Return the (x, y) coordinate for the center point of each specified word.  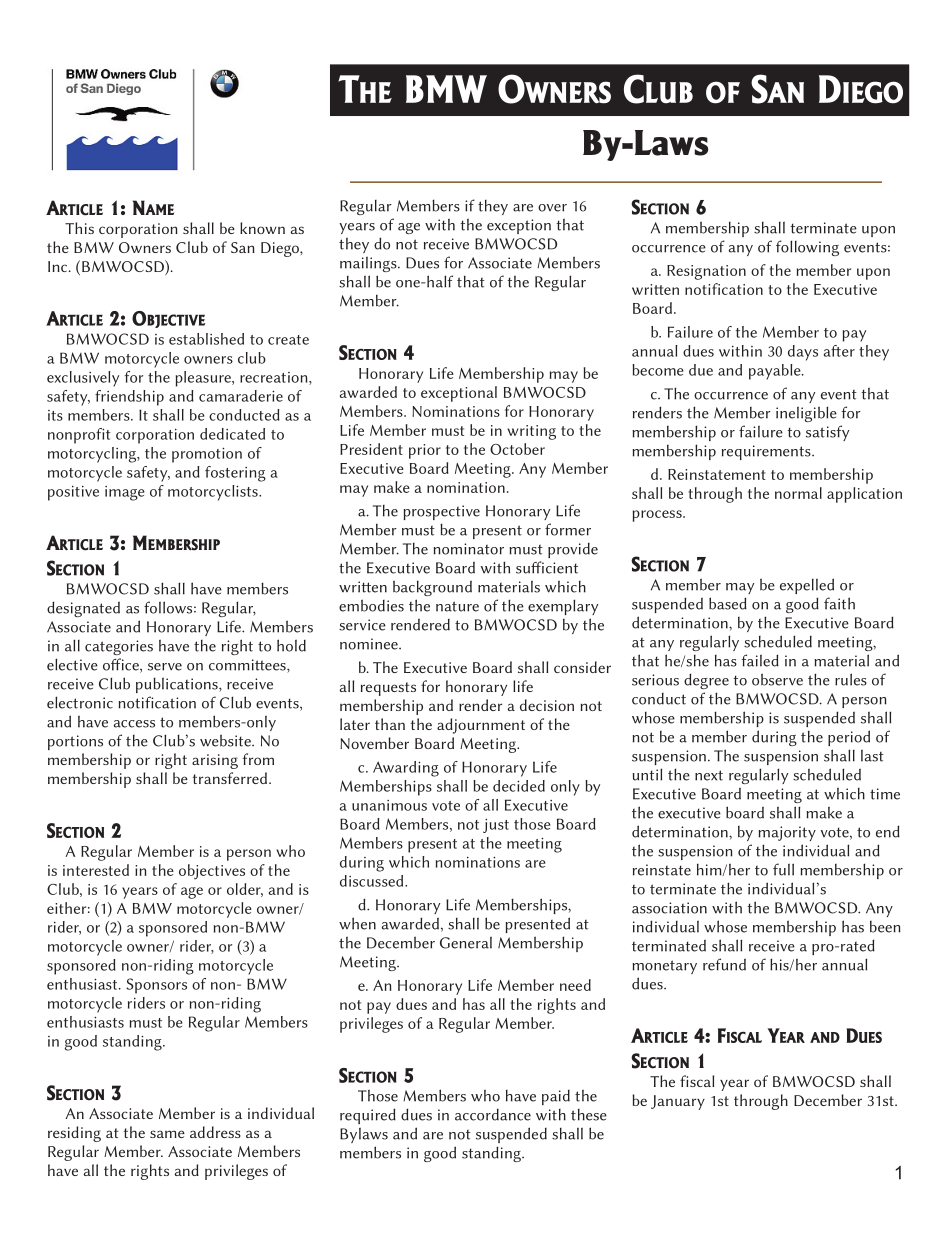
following (807, 248)
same (167, 1134)
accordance (493, 1115)
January (678, 1102)
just (496, 826)
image (125, 493)
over (552, 208)
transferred (230, 778)
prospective (441, 512)
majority (787, 833)
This (79, 228)
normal (798, 493)
